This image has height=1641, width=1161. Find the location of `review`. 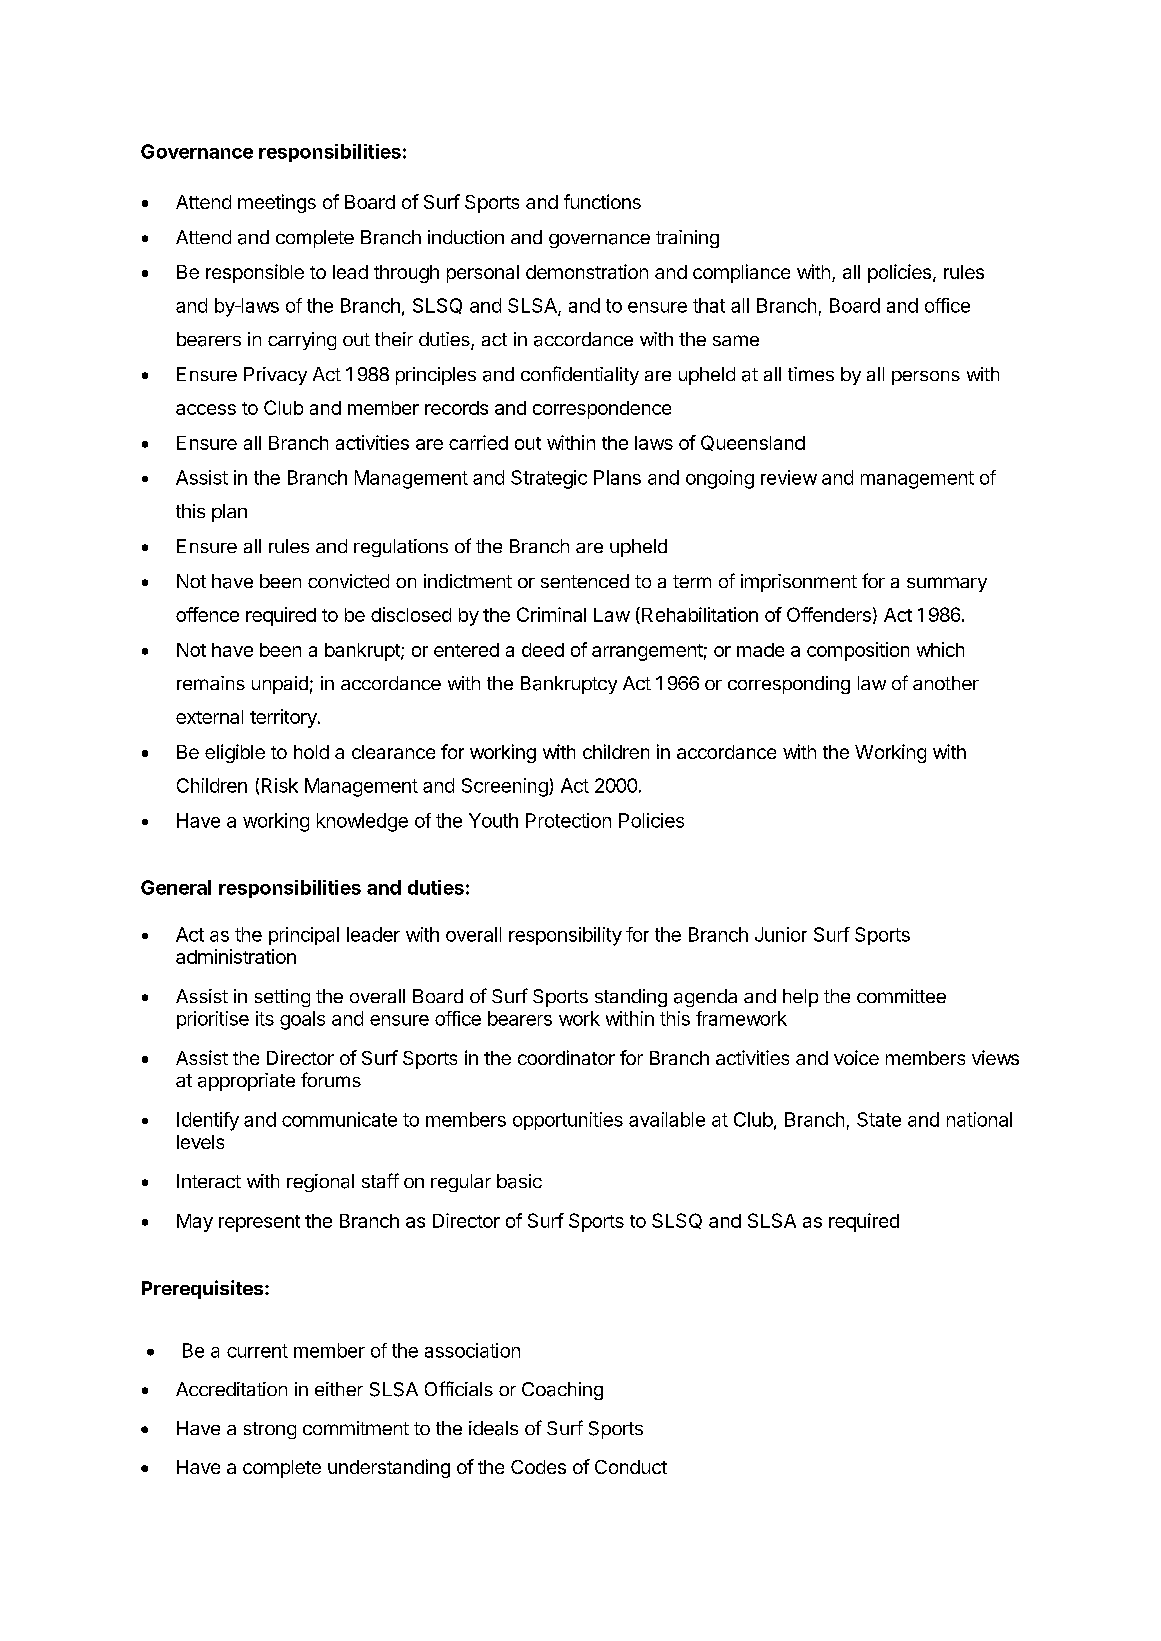

review is located at coordinates (789, 477).
